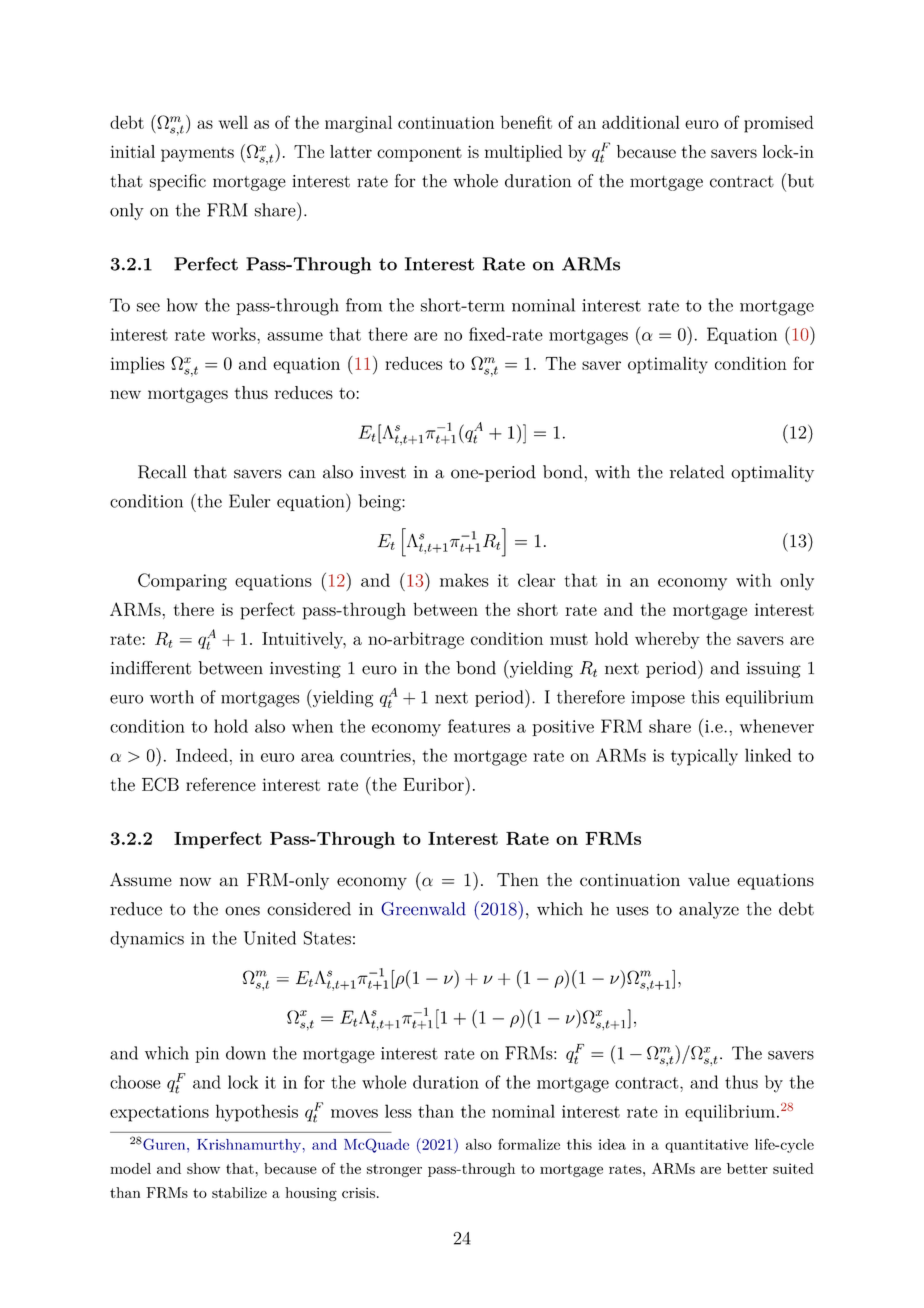 The image size is (924, 1308). What do you see at coordinates (779, 124) in the image?
I see `promised` at bounding box center [779, 124].
